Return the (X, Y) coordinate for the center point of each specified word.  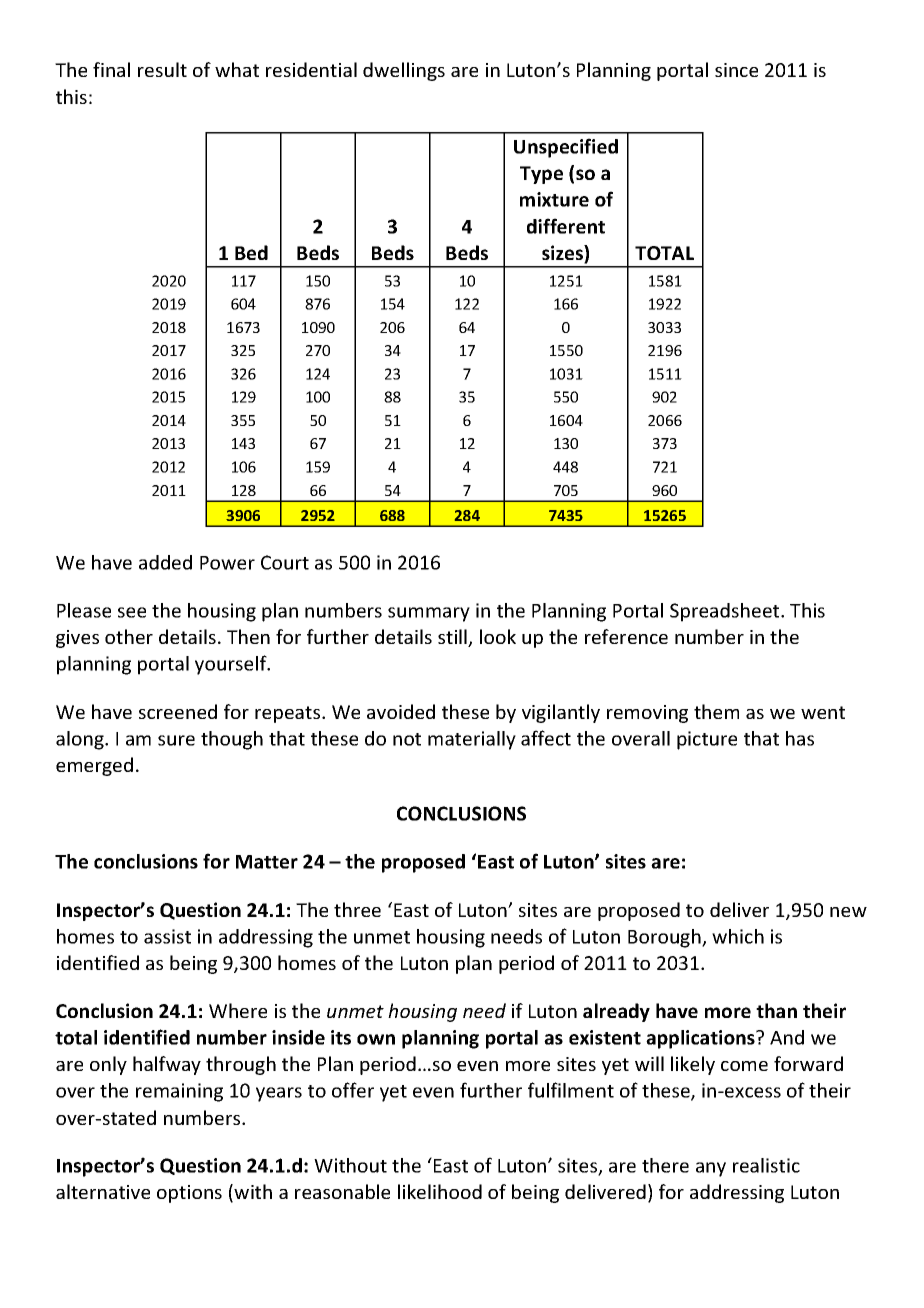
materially (472, 740)
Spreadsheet (726, 612)
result (162, 69)
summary (429, 614)
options (189, 1194)
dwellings (404, 71)
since (736, 70)
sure (176, 740)
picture (707, 740)
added (165, 562)
